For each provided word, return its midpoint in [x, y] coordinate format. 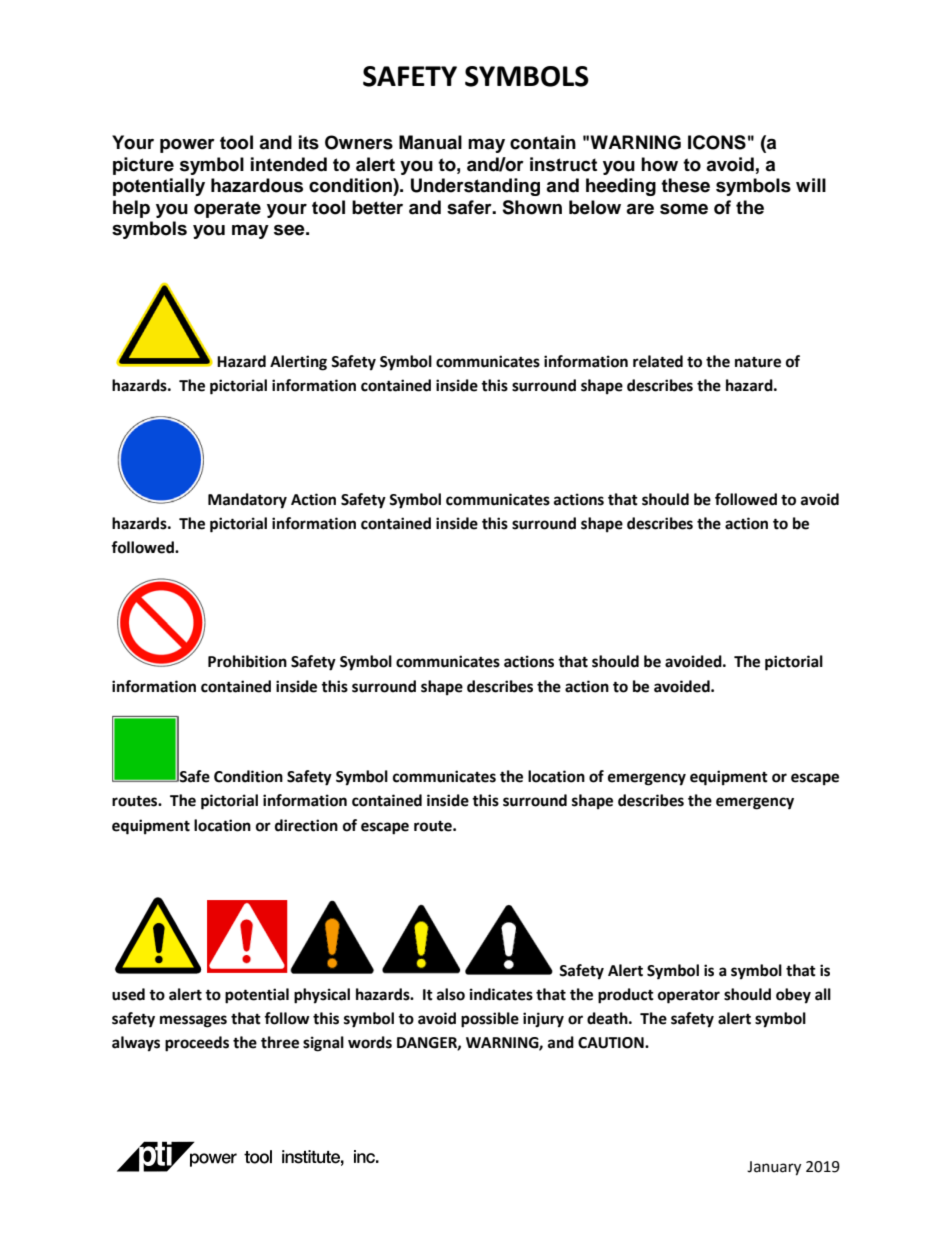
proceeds [197, 1044]
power [187, 146]
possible [490, 1020]
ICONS [717, 142]
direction [306, 825]
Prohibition [247, 661]
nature [758, 362]
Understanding [475, 187]
